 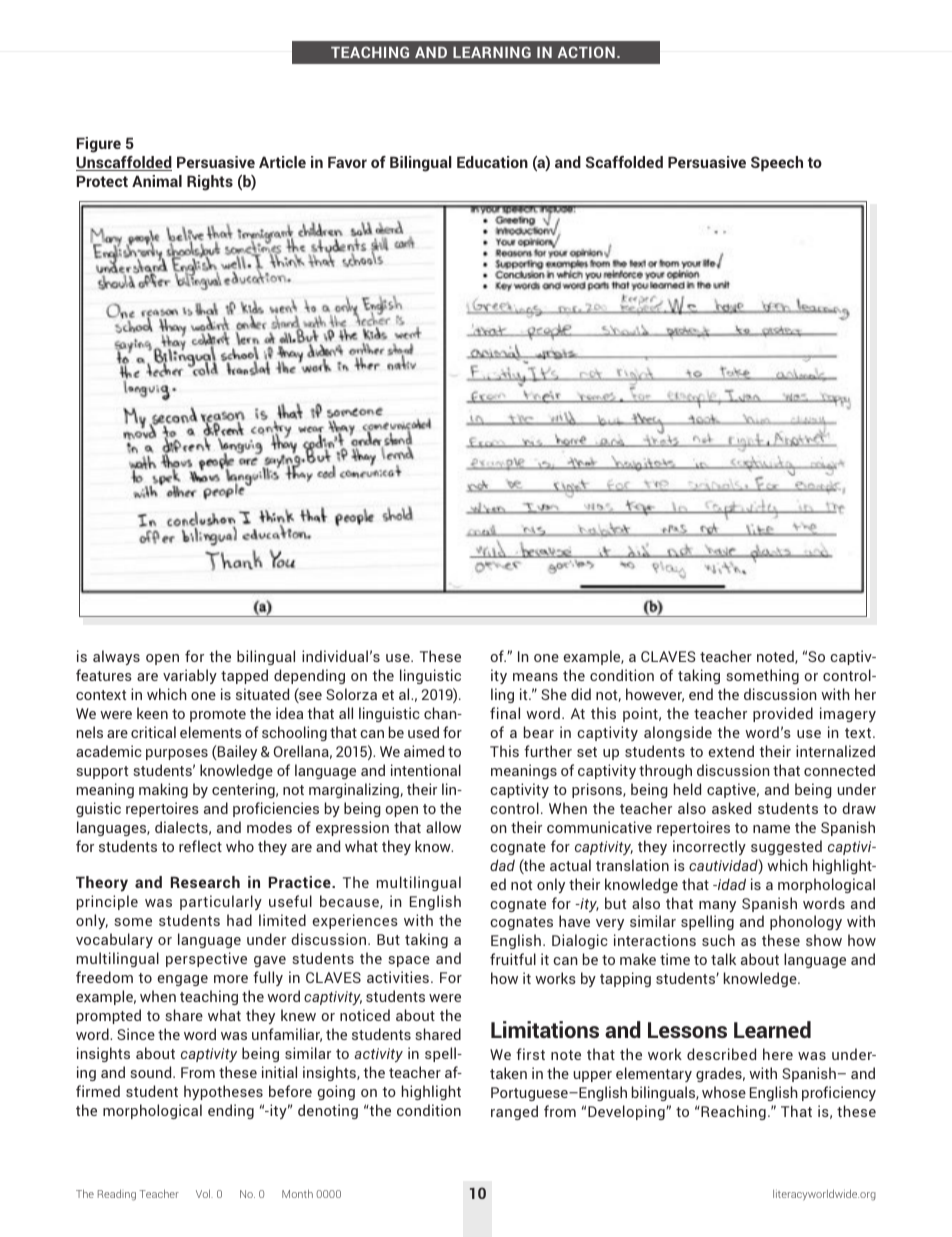 I want to click on many, so click(x=717, y=906).
